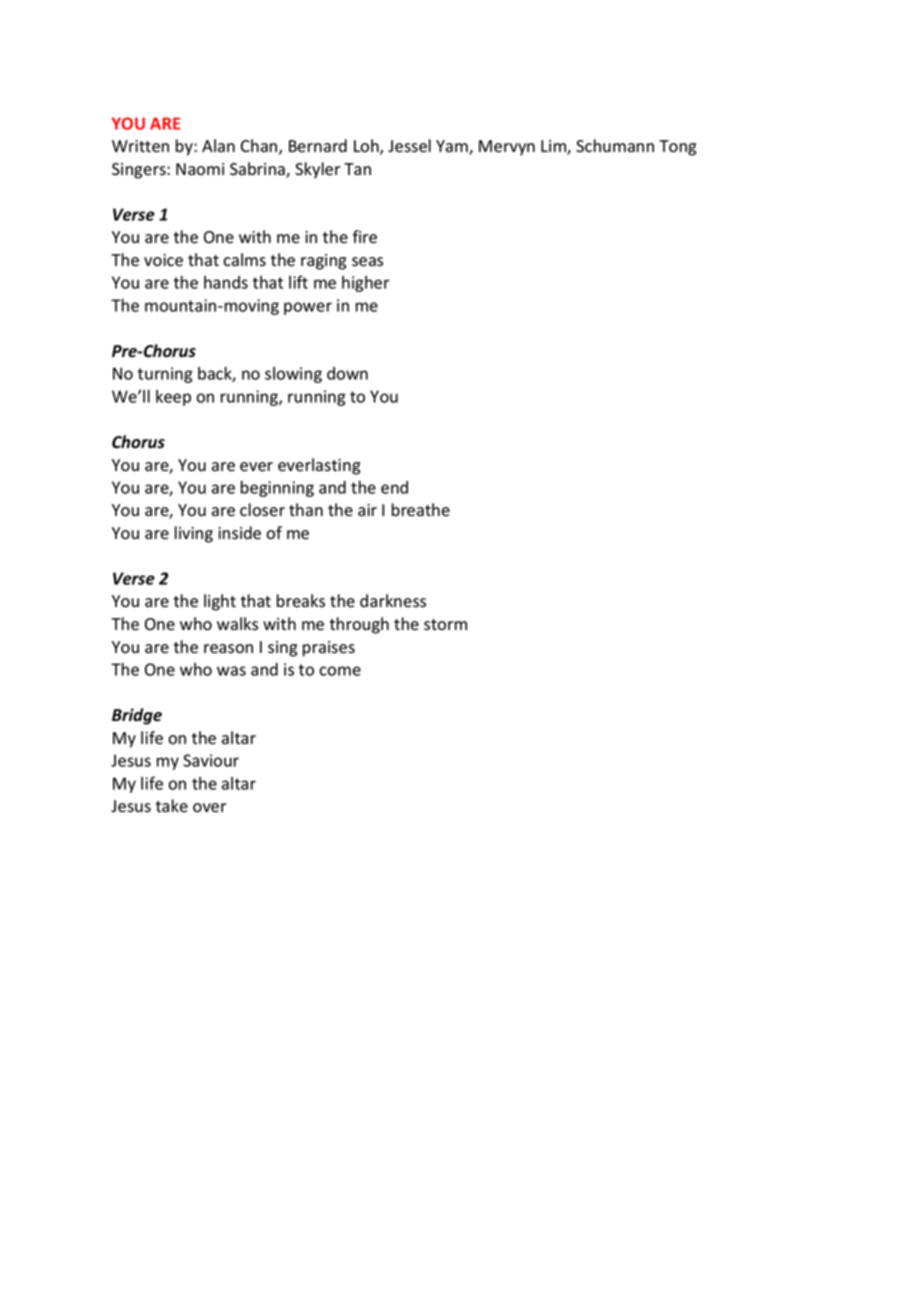 The width and height of the image is (924, 1308). I want to click on storm, so click(445, 625).
